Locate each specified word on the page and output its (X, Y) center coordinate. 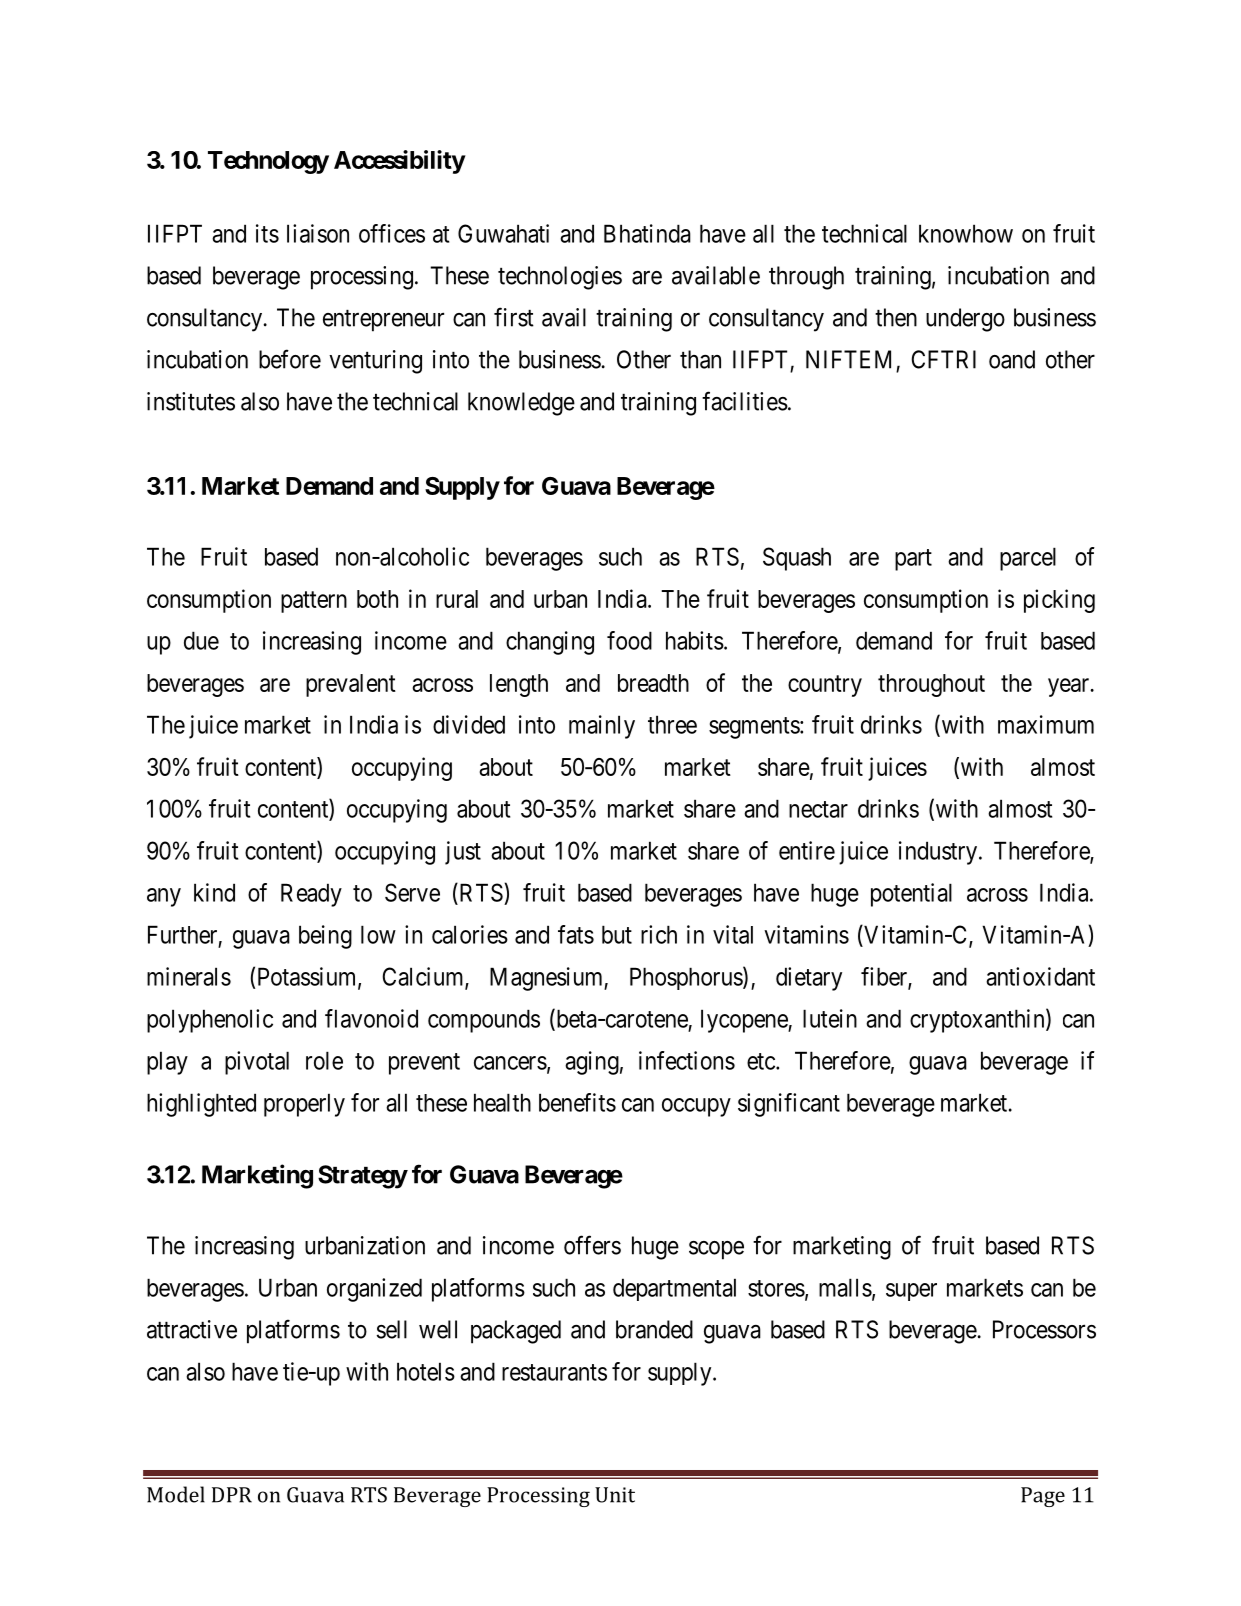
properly (304, 1105)
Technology (268, 162)
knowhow (966, 233)
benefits (577, 1102)
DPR (232, 1495)
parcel (1028, 559)
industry (938, 853)
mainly (602, 727)
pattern (314, 602)
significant (789, 1105)
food (629, 640)
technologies (560, 278)
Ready (311, 895)
